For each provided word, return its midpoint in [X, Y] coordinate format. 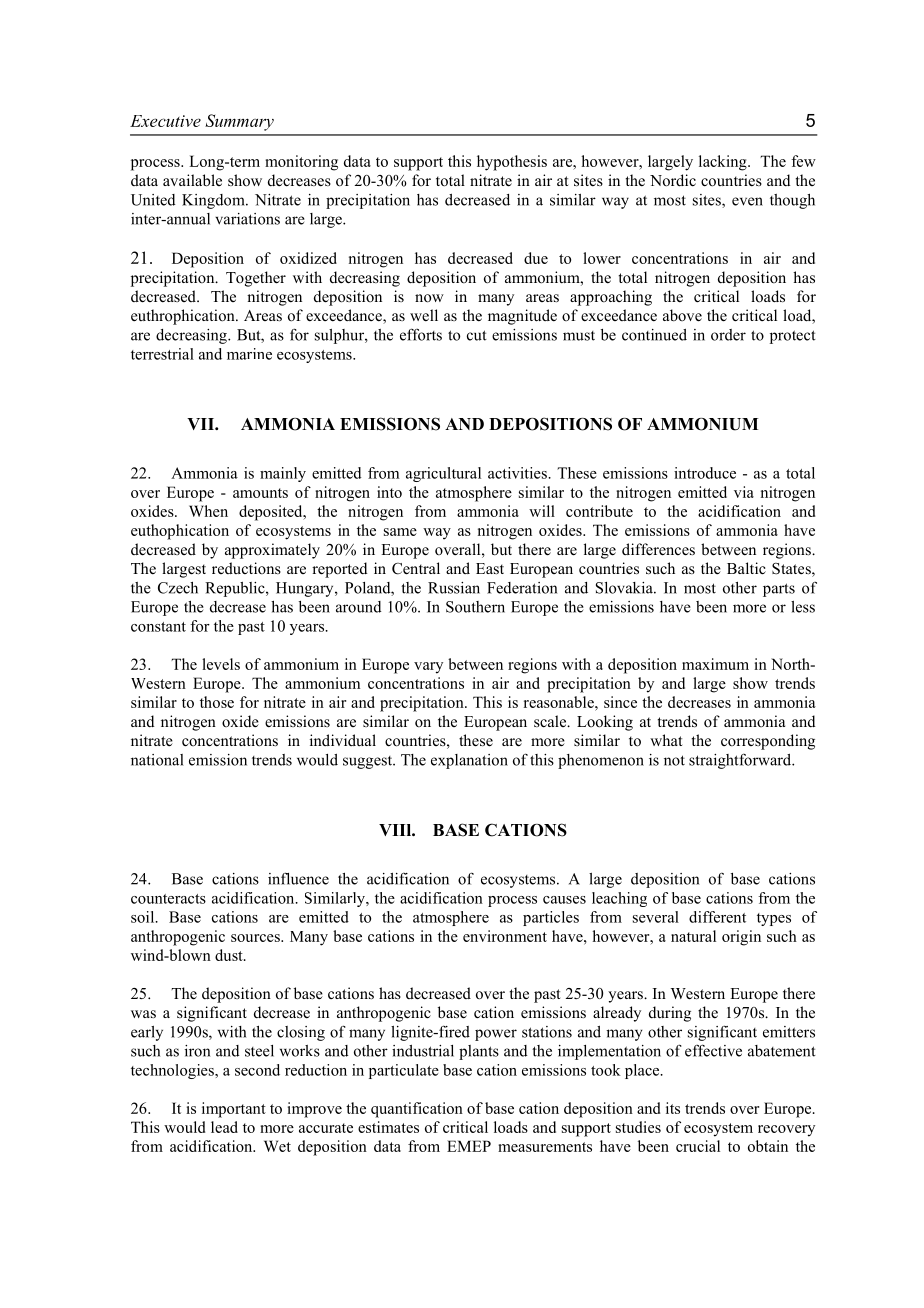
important [234, 1110]
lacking [724, 163]
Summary [239, 122]
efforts [421, 334]
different [717, 917]
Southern [475, 607]
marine [249, 354]
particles [551, 918]
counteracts [168, 899]
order [728, 335]
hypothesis [512, 163]
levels [221, 664]
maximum [715, 664]
